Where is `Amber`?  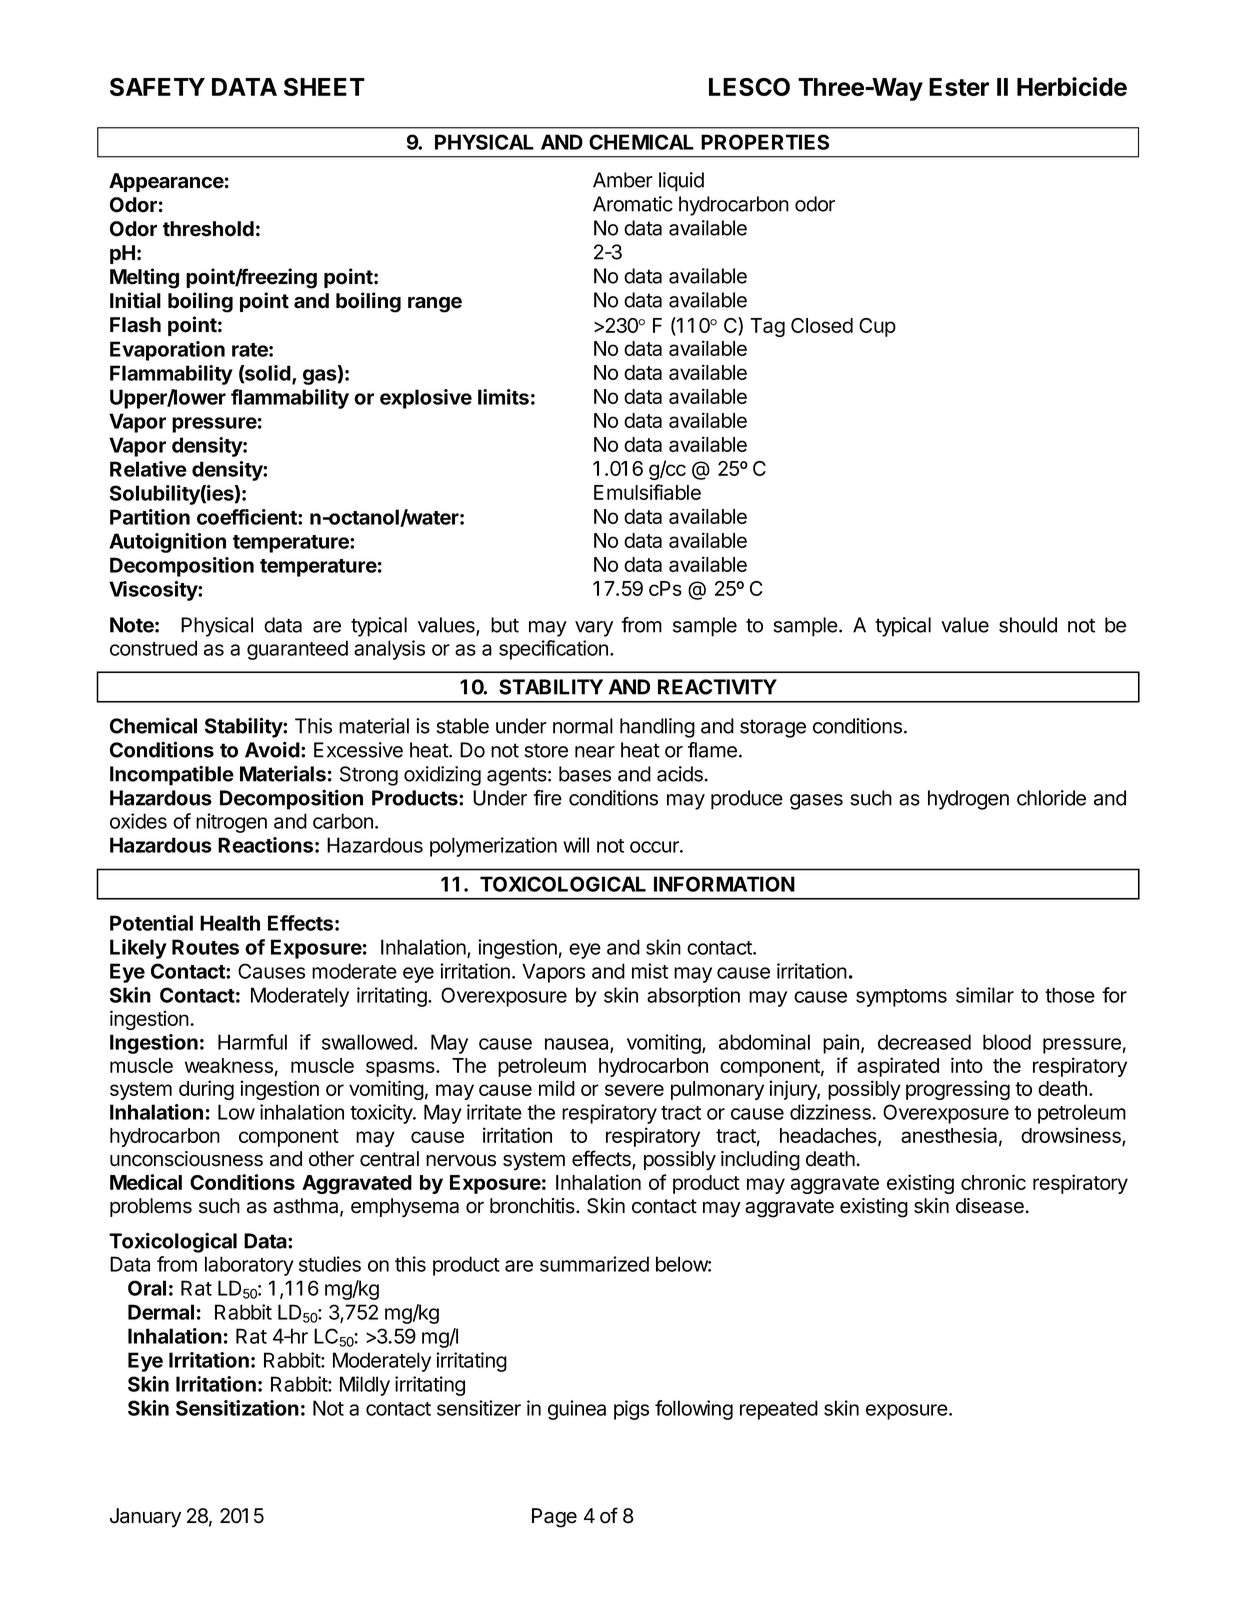
Amber is located at coordinates (623, 180).
